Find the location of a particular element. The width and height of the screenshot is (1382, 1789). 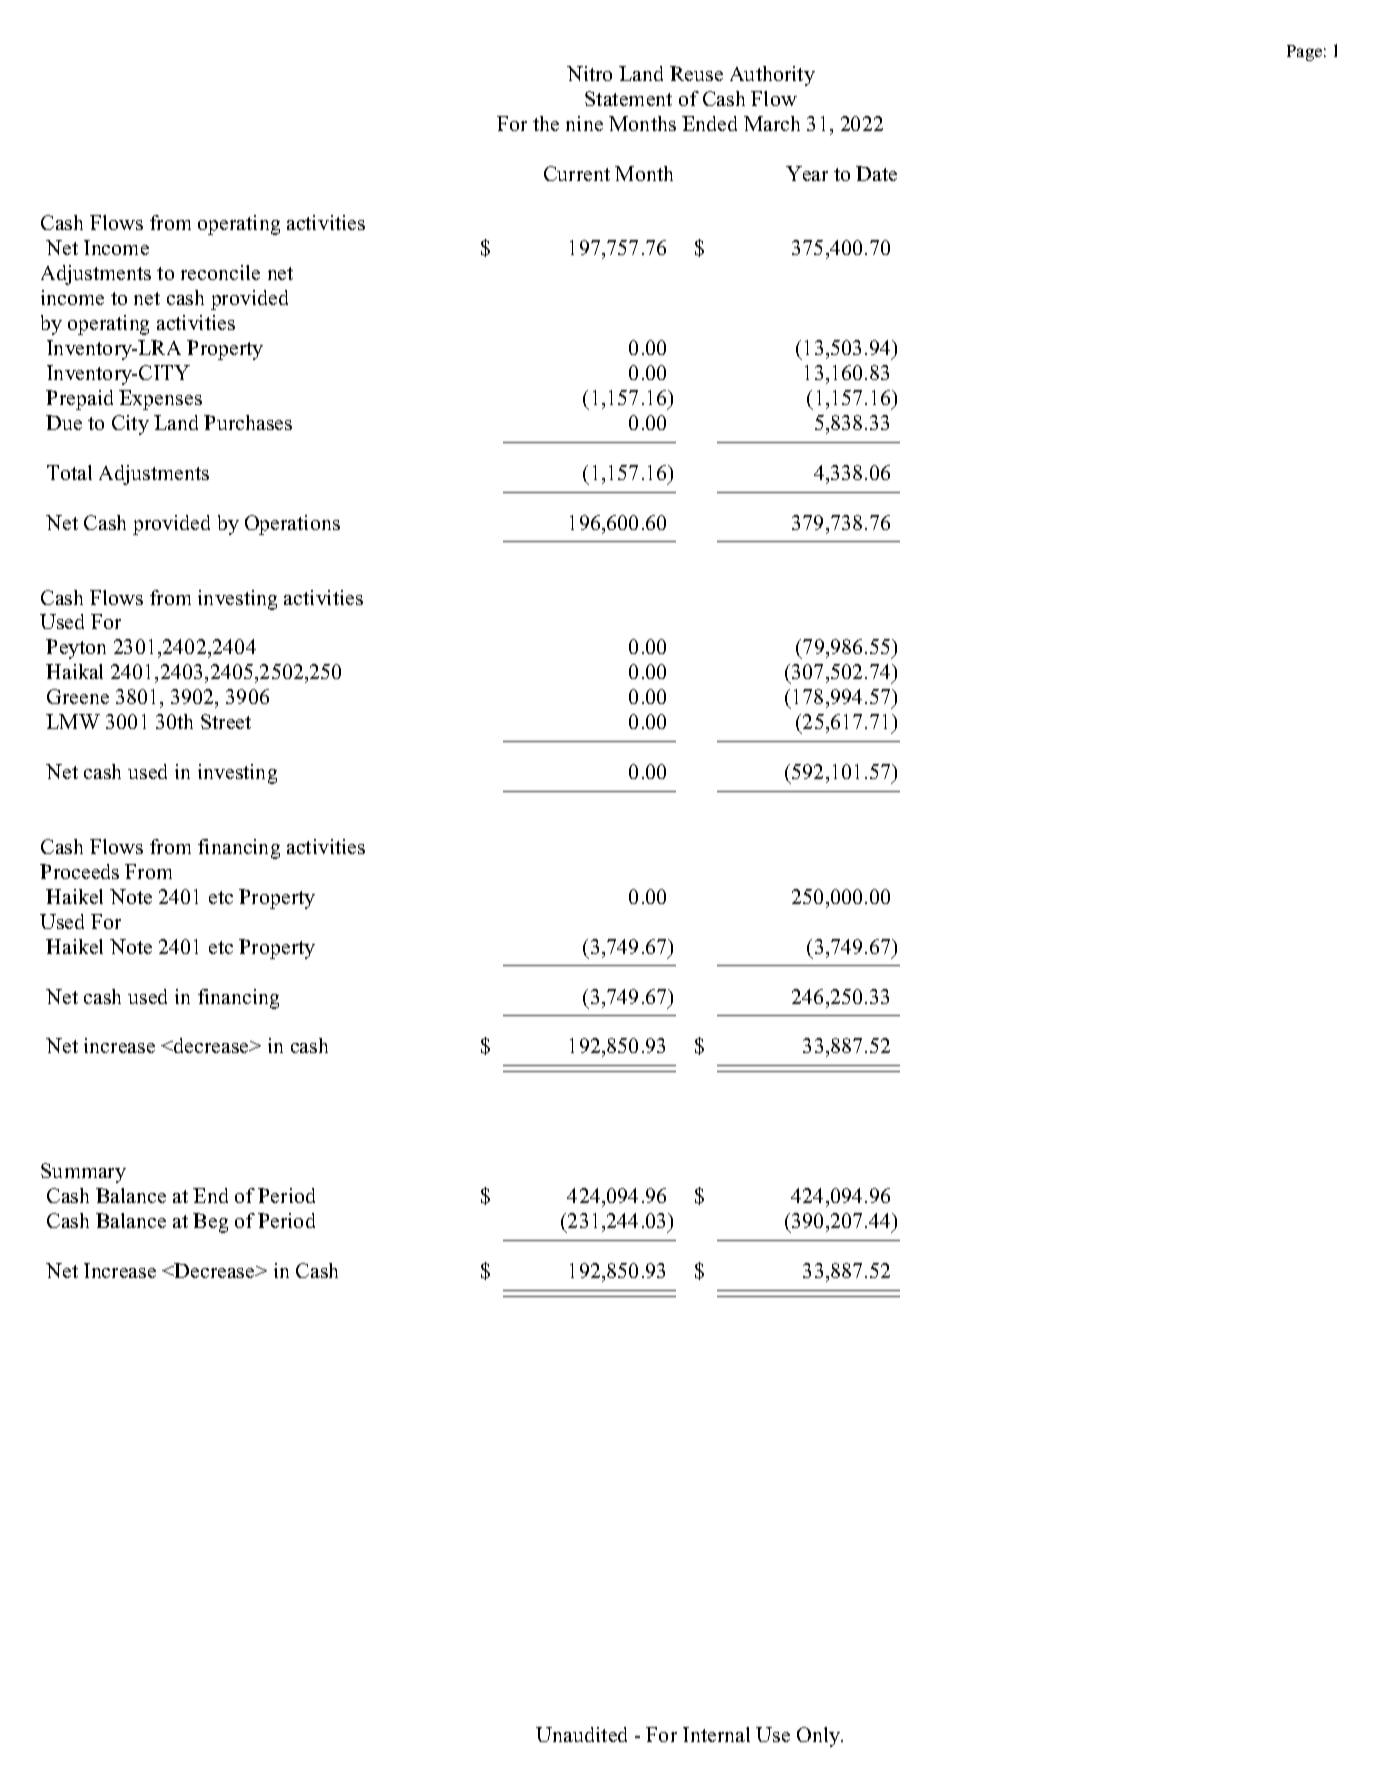

Internal is located at coordinates (716, 1734).
